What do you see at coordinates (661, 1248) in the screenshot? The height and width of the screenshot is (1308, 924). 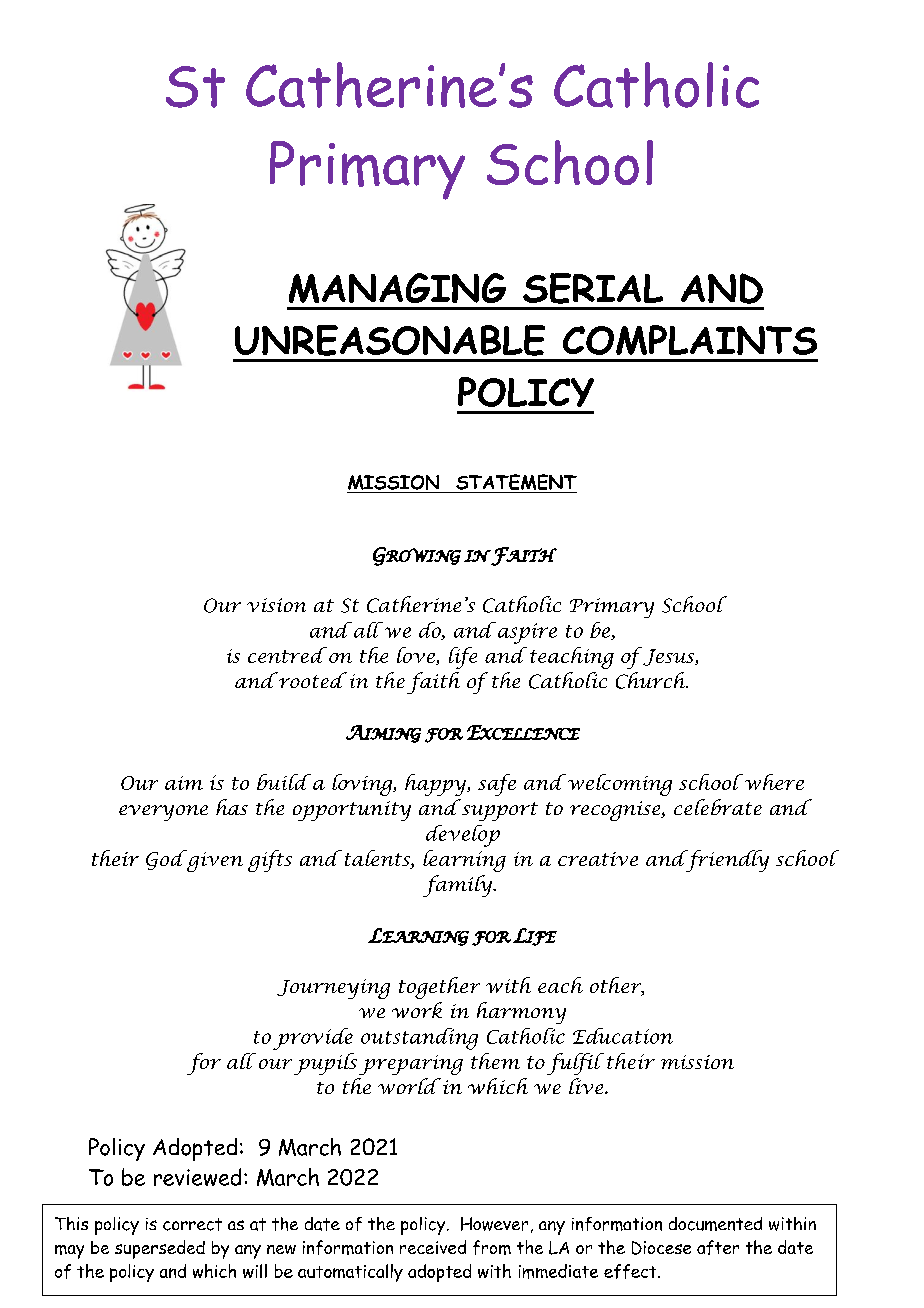 I see `Diocese` at bounding box center [661, 1248].
